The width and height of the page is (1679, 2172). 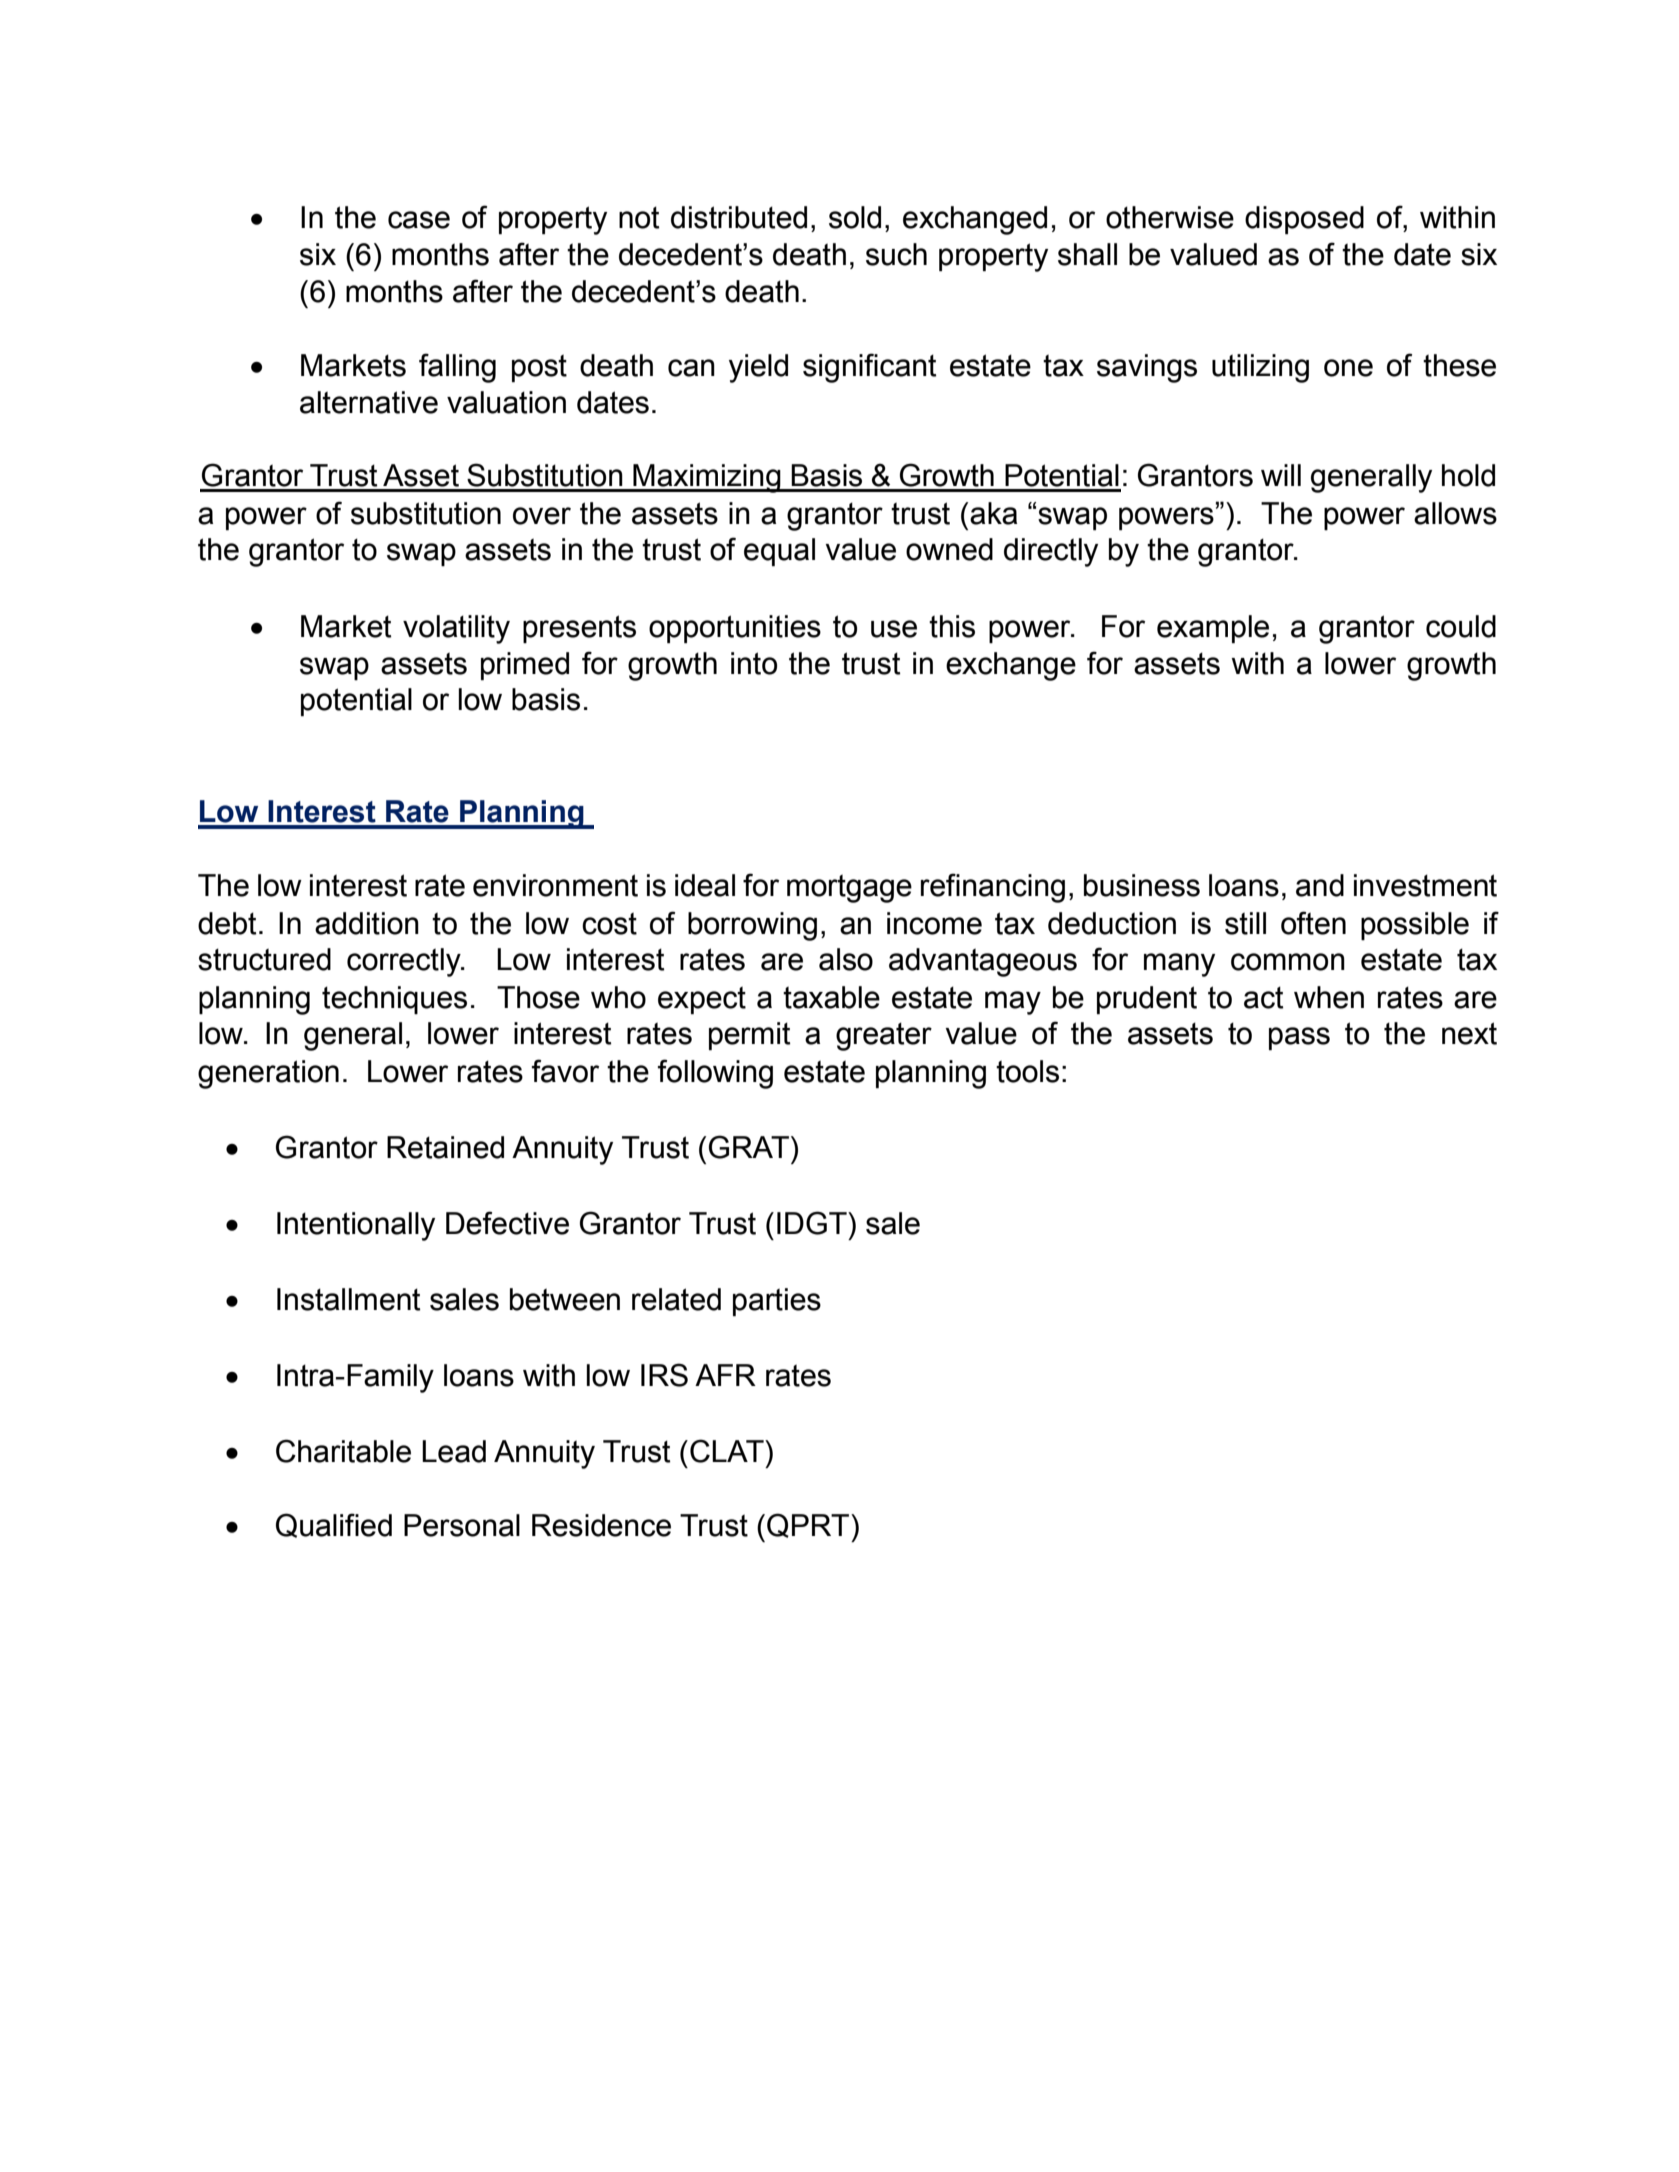 What do you see at coordinates (419, 220) in the page?
I see `case` at bounding box center [419, 220].
